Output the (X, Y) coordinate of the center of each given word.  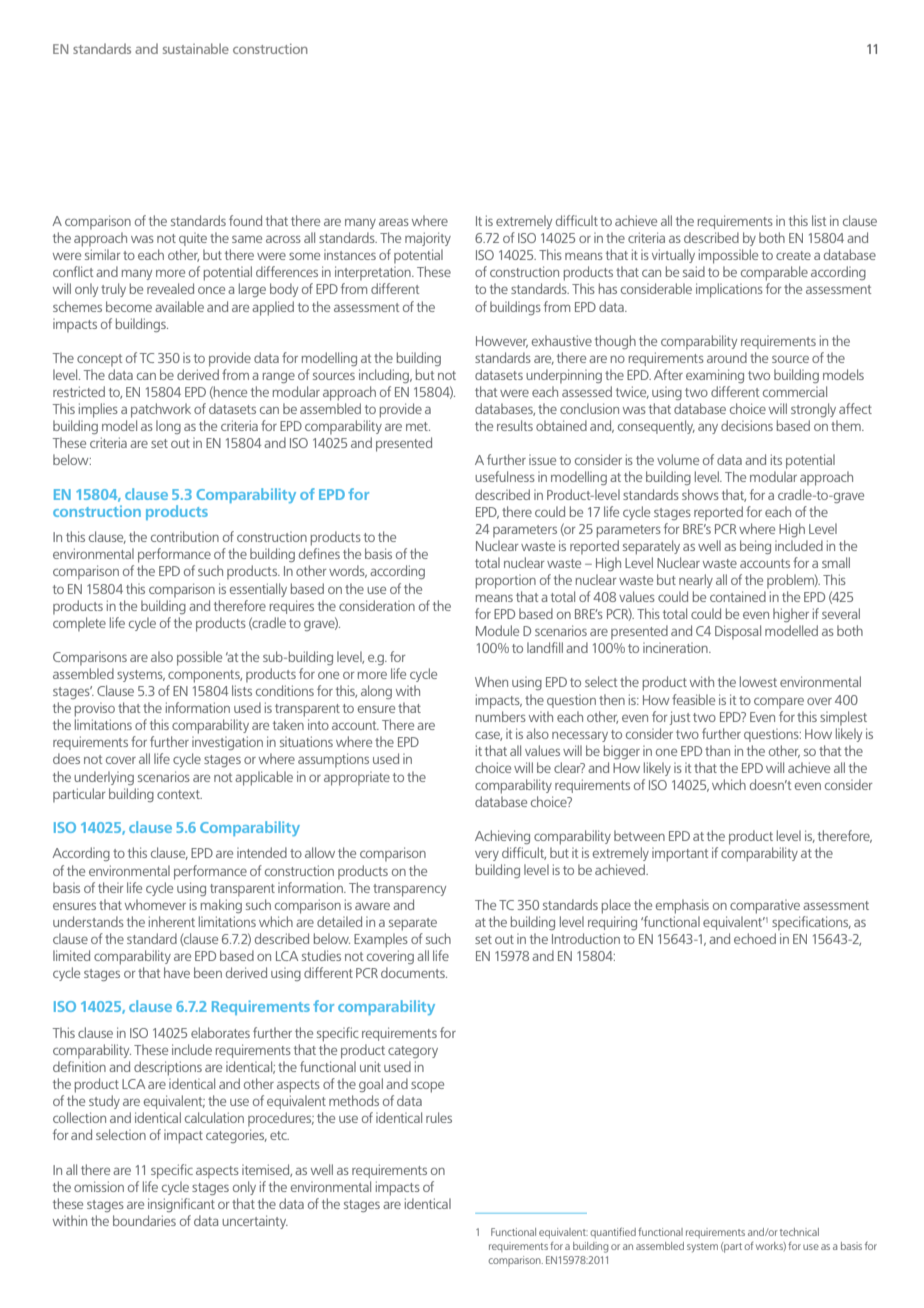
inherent (172, 921)
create (793, 255)
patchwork (161, 410)
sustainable (196, 48)
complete (79, 624)
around (727, 357)
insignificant (181, 1205)
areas (394, 222)
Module (497, 630)
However (502, 342)
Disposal (738, 632)
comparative (765, 907)
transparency (409, 890)
